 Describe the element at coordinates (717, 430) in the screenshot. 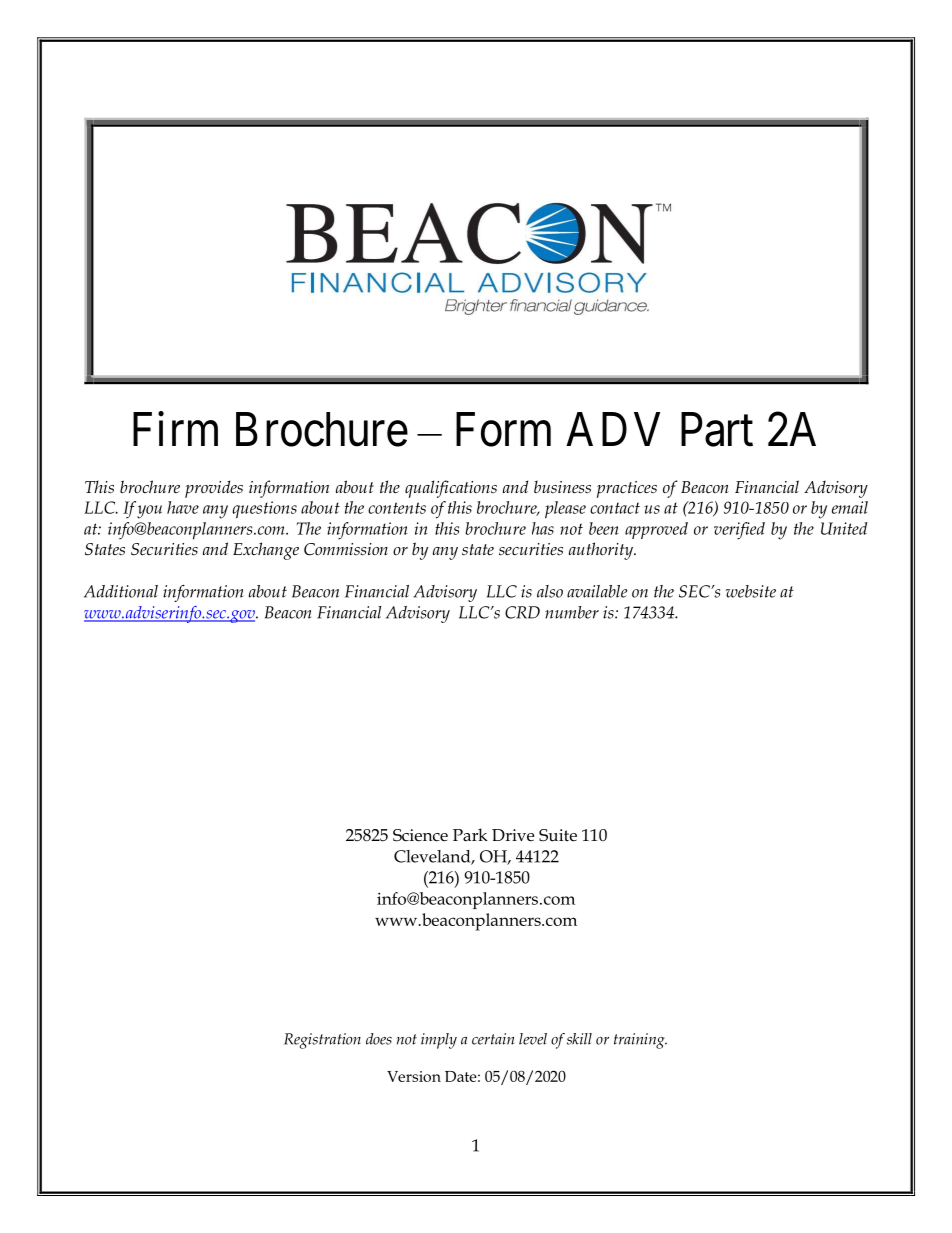

I see `Part` at that location.
